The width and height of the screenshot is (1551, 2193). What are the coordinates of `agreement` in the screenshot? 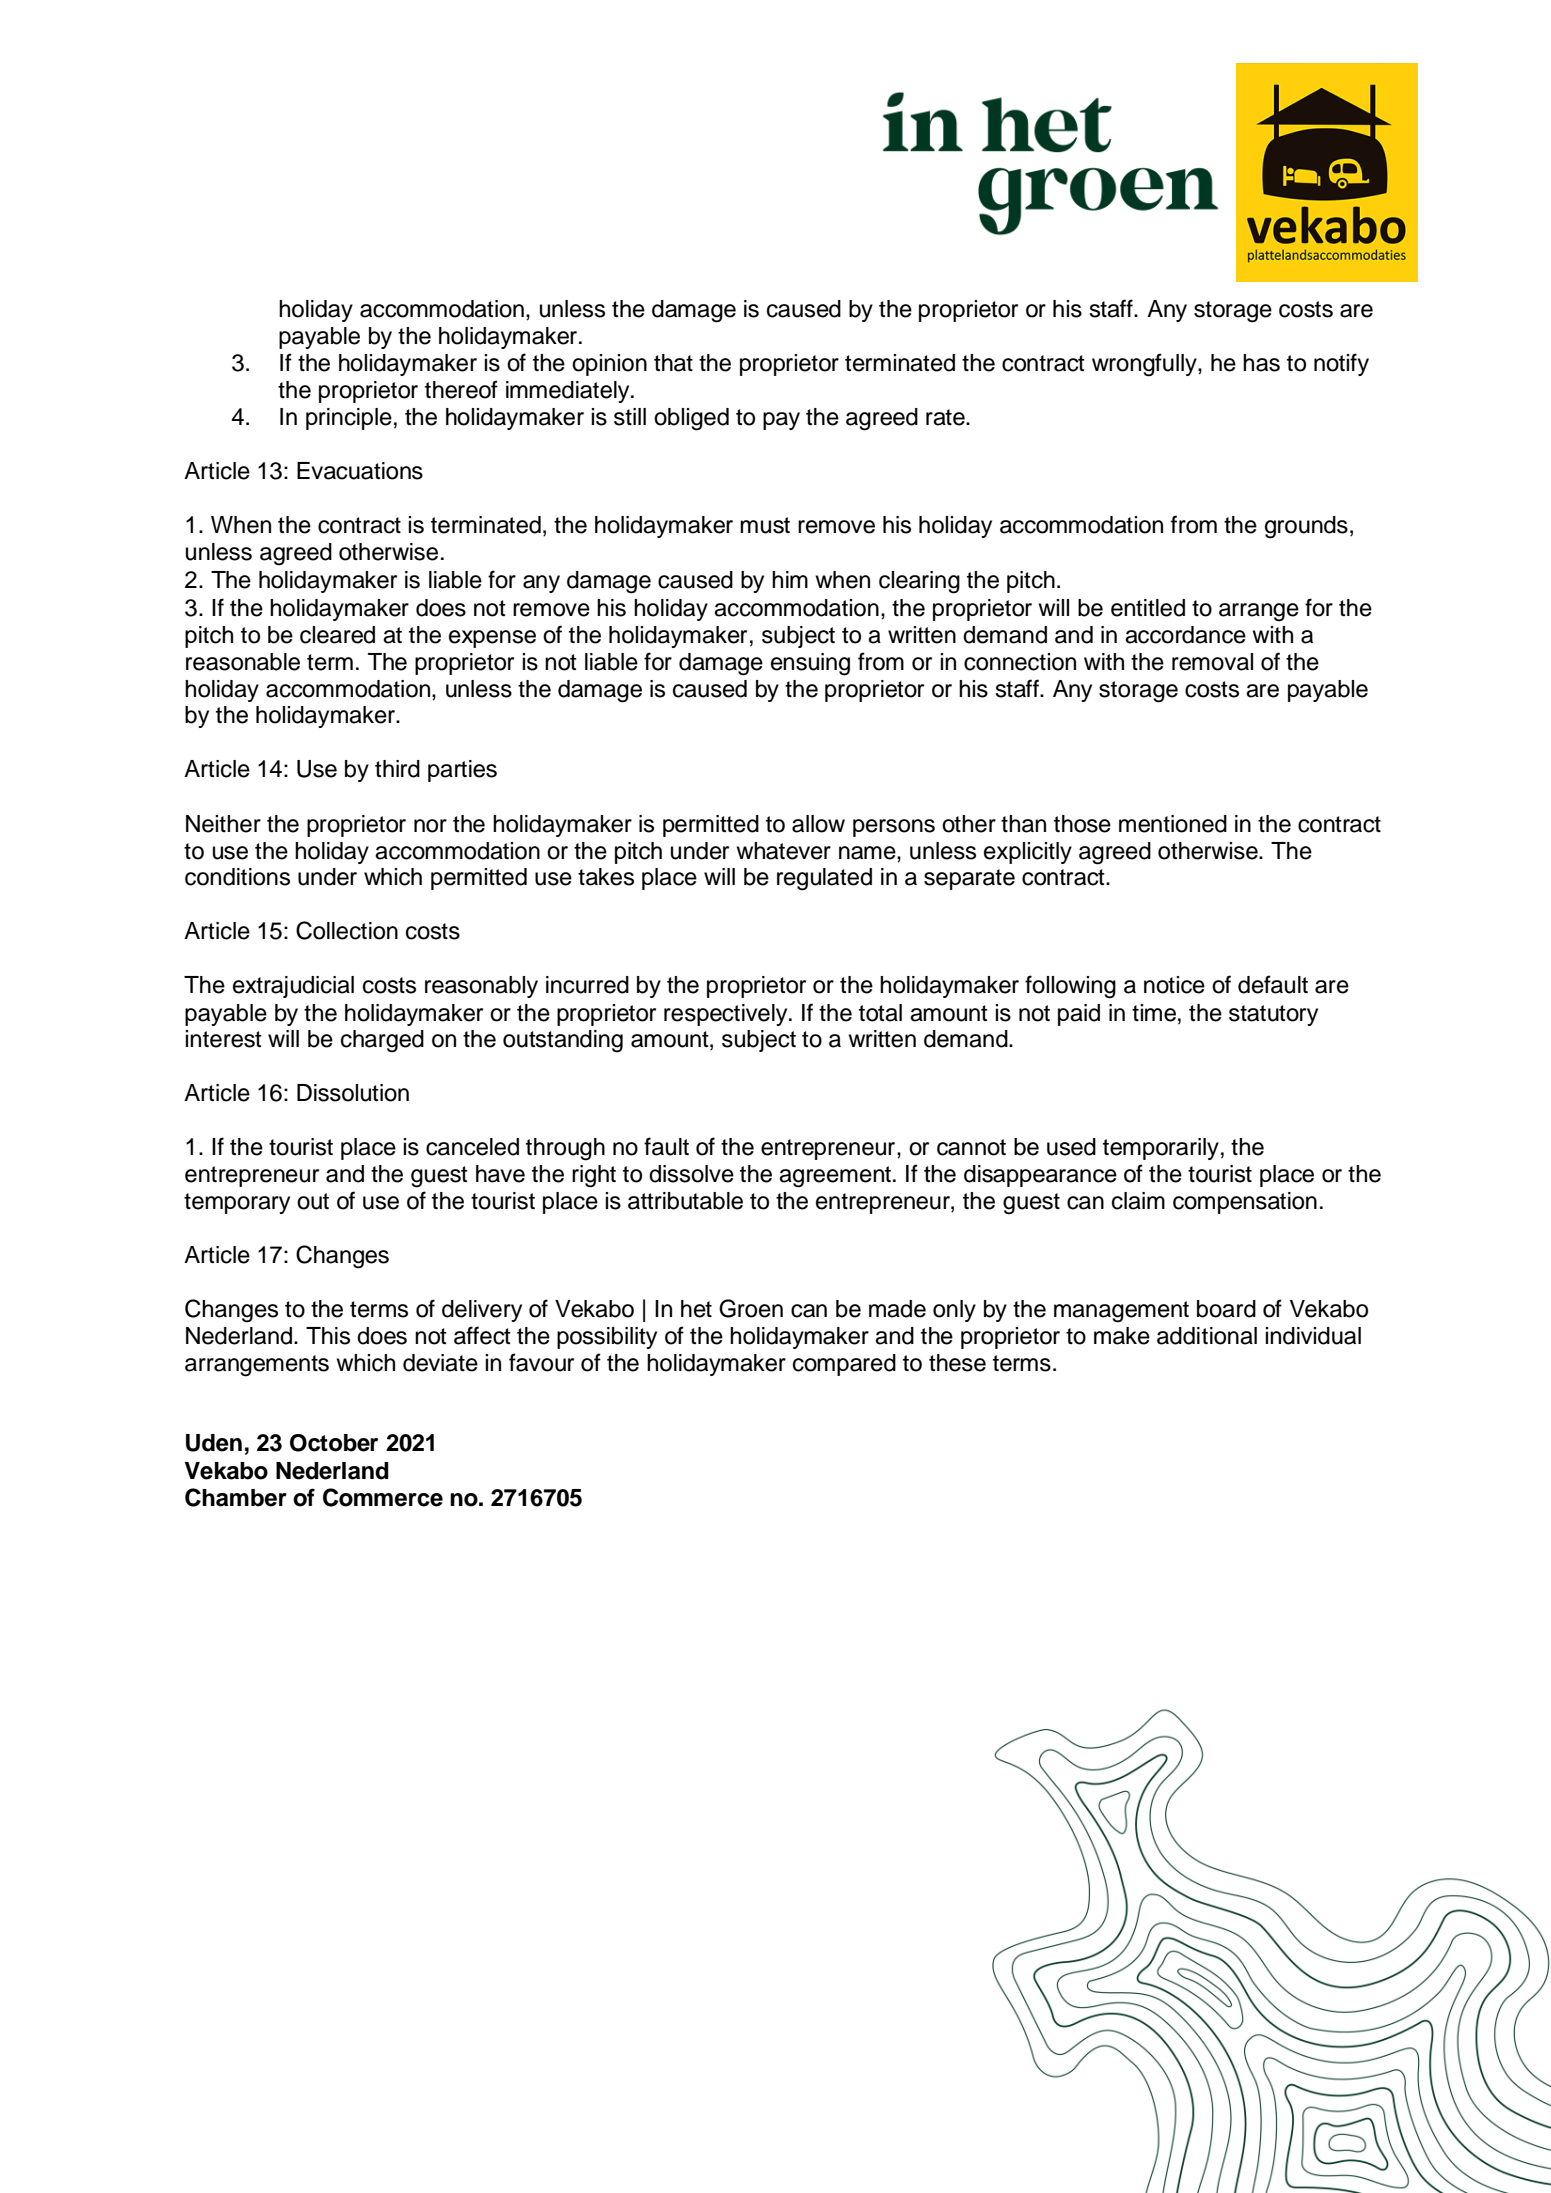 It's located at (835, 1177).
